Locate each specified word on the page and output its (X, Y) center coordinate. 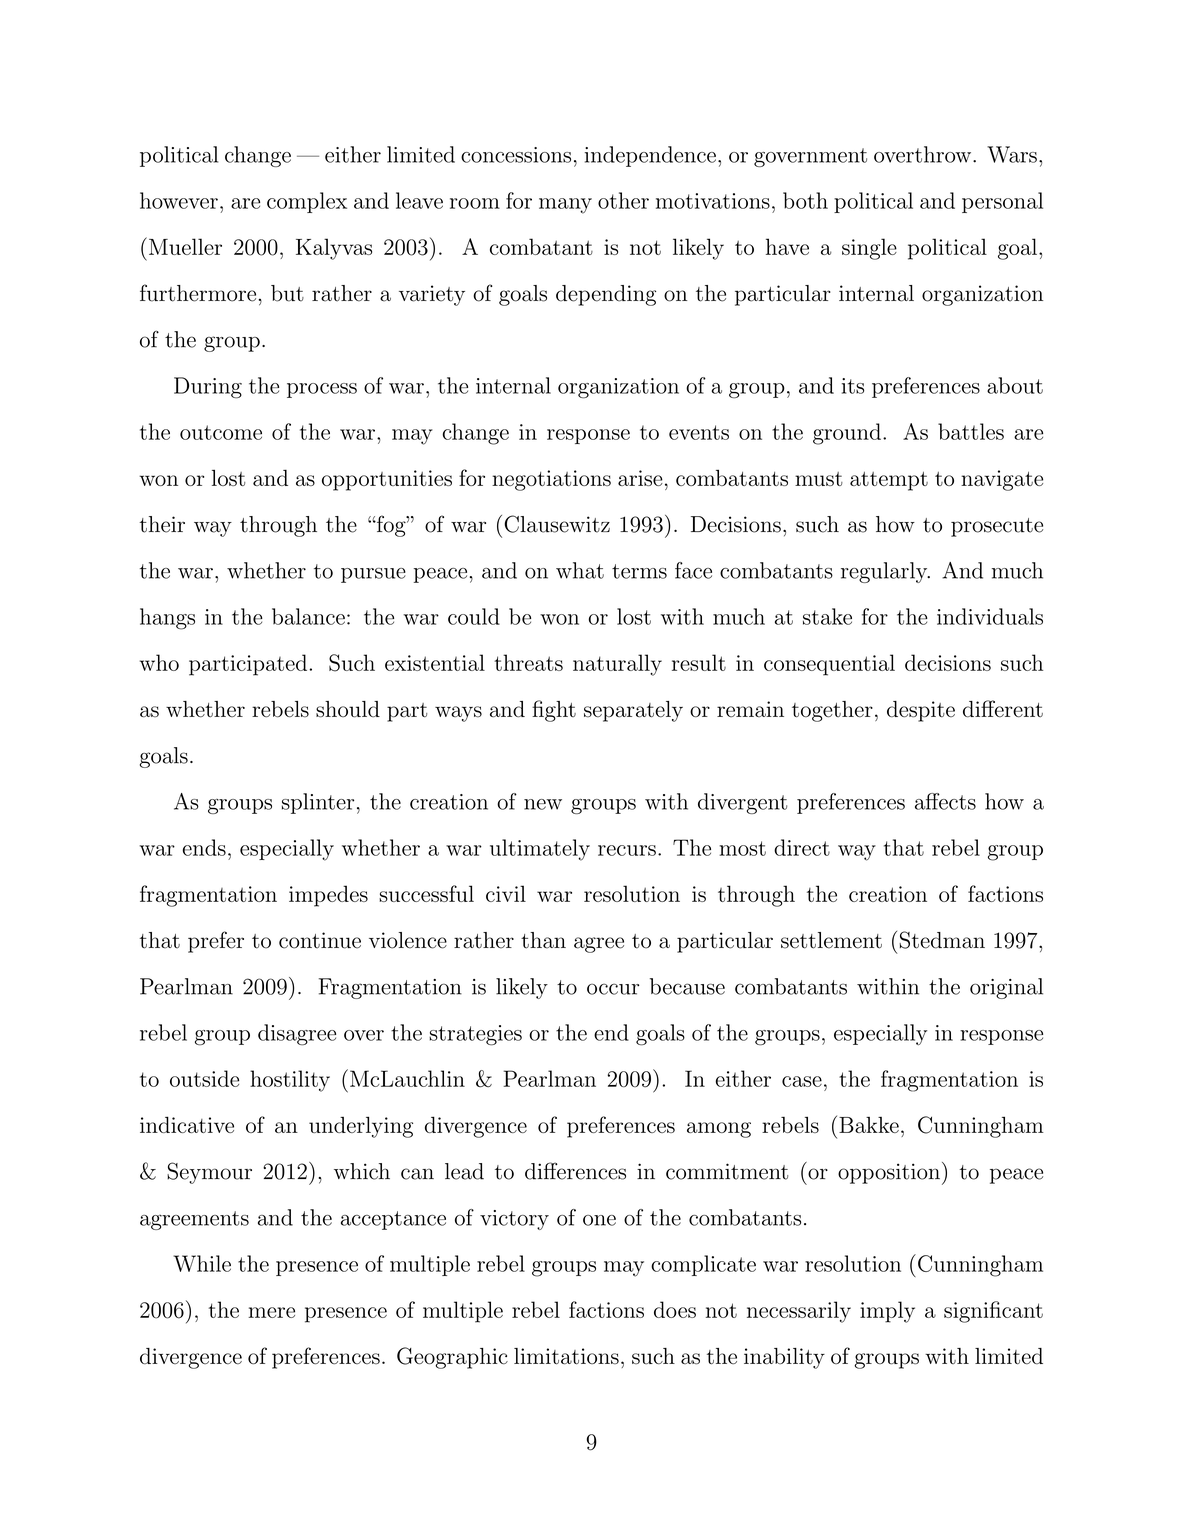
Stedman (942, 940)
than (543, 940)
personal (1002, 202)
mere (271, 1312)
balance (308, 616)
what (580, 570)
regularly (885, 572)
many (565, 206)
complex (307, 202)
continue (320, 940)
